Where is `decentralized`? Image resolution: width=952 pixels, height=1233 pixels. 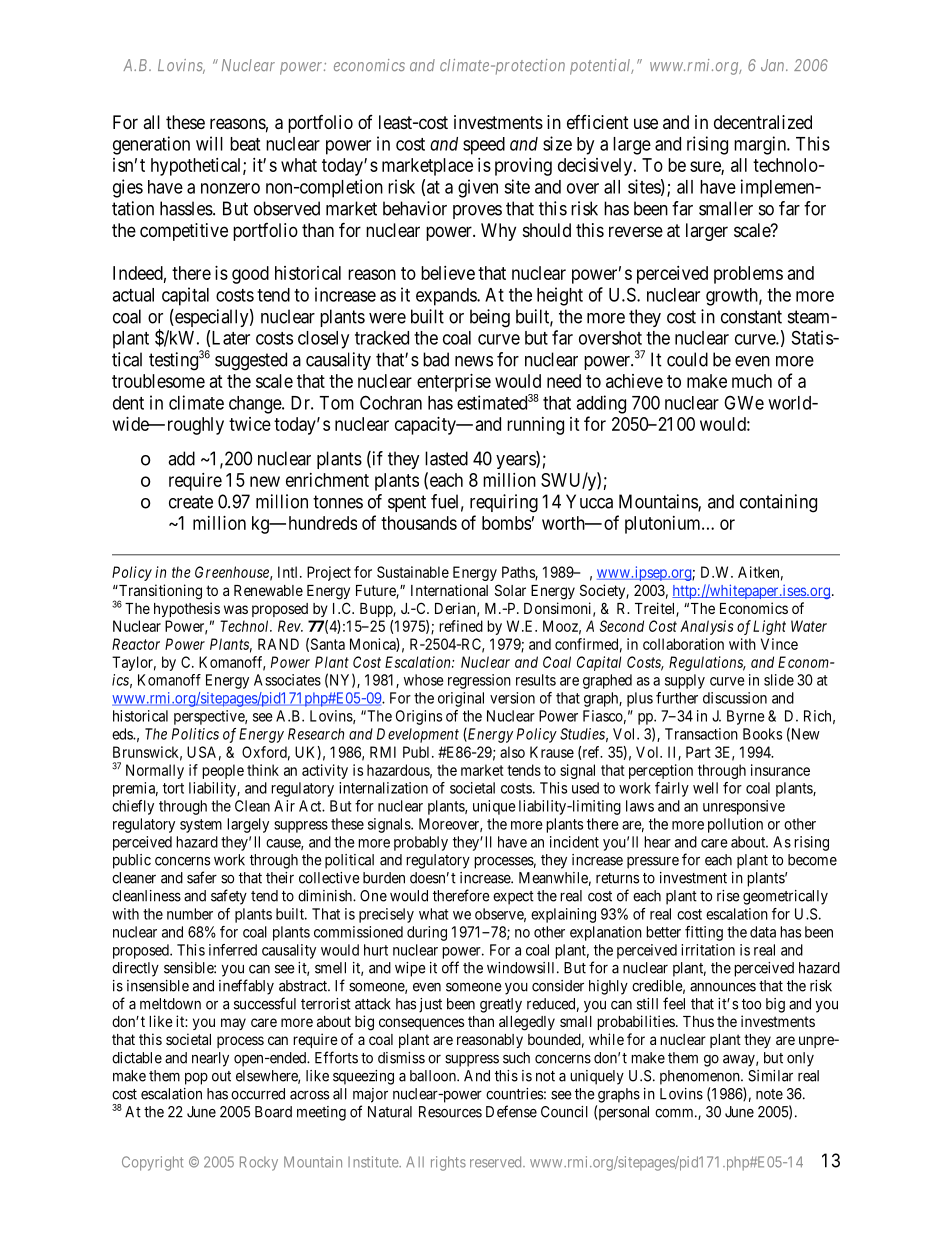
decentralized is located at coordinates (763, 122).
